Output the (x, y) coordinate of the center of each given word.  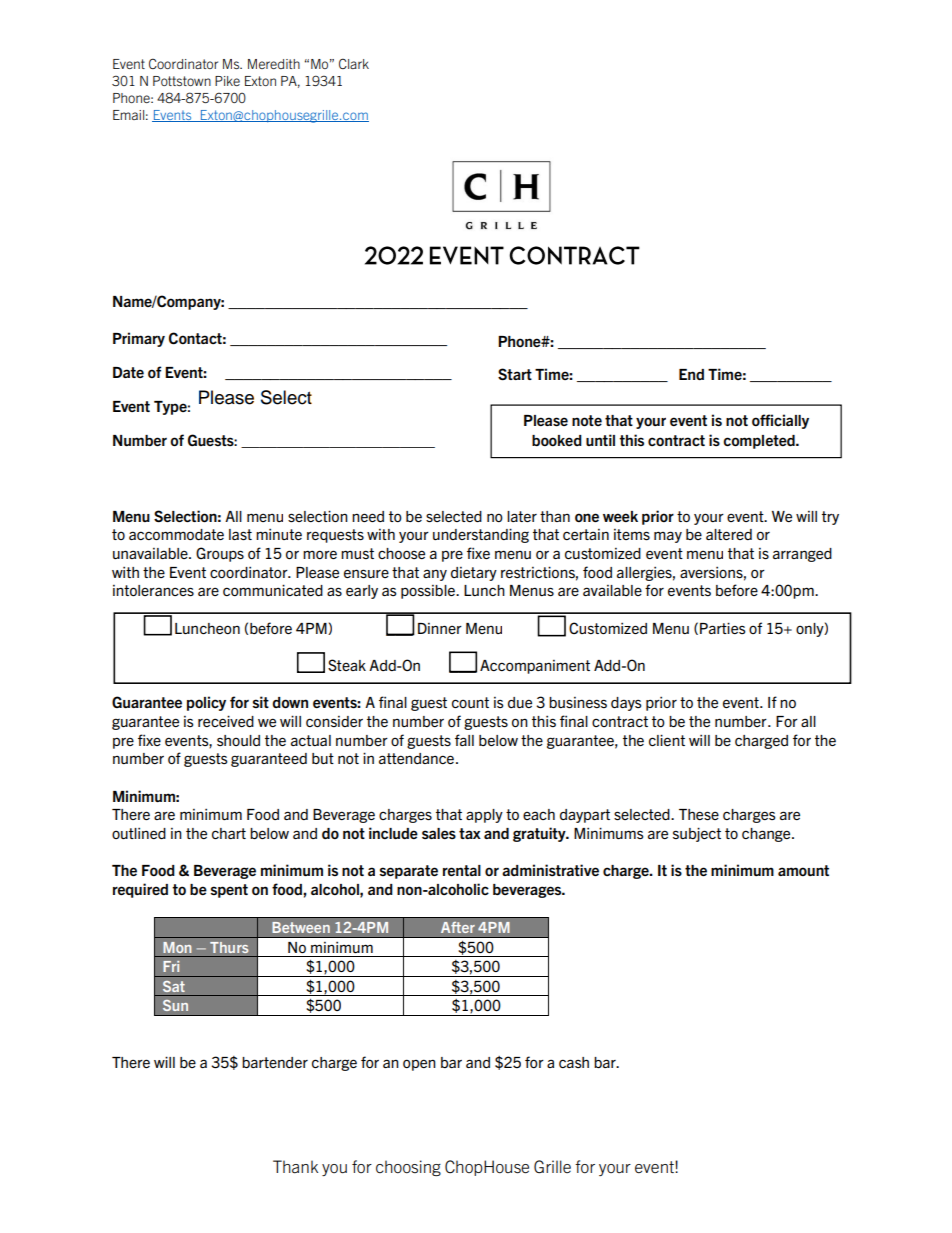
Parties (723, 628)
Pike (227, 81)
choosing (408, 1168)
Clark (354, 63)
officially (780, 421)
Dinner (440, 628)
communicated (273, 590)
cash (574, 1062)
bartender (275, 1062)
